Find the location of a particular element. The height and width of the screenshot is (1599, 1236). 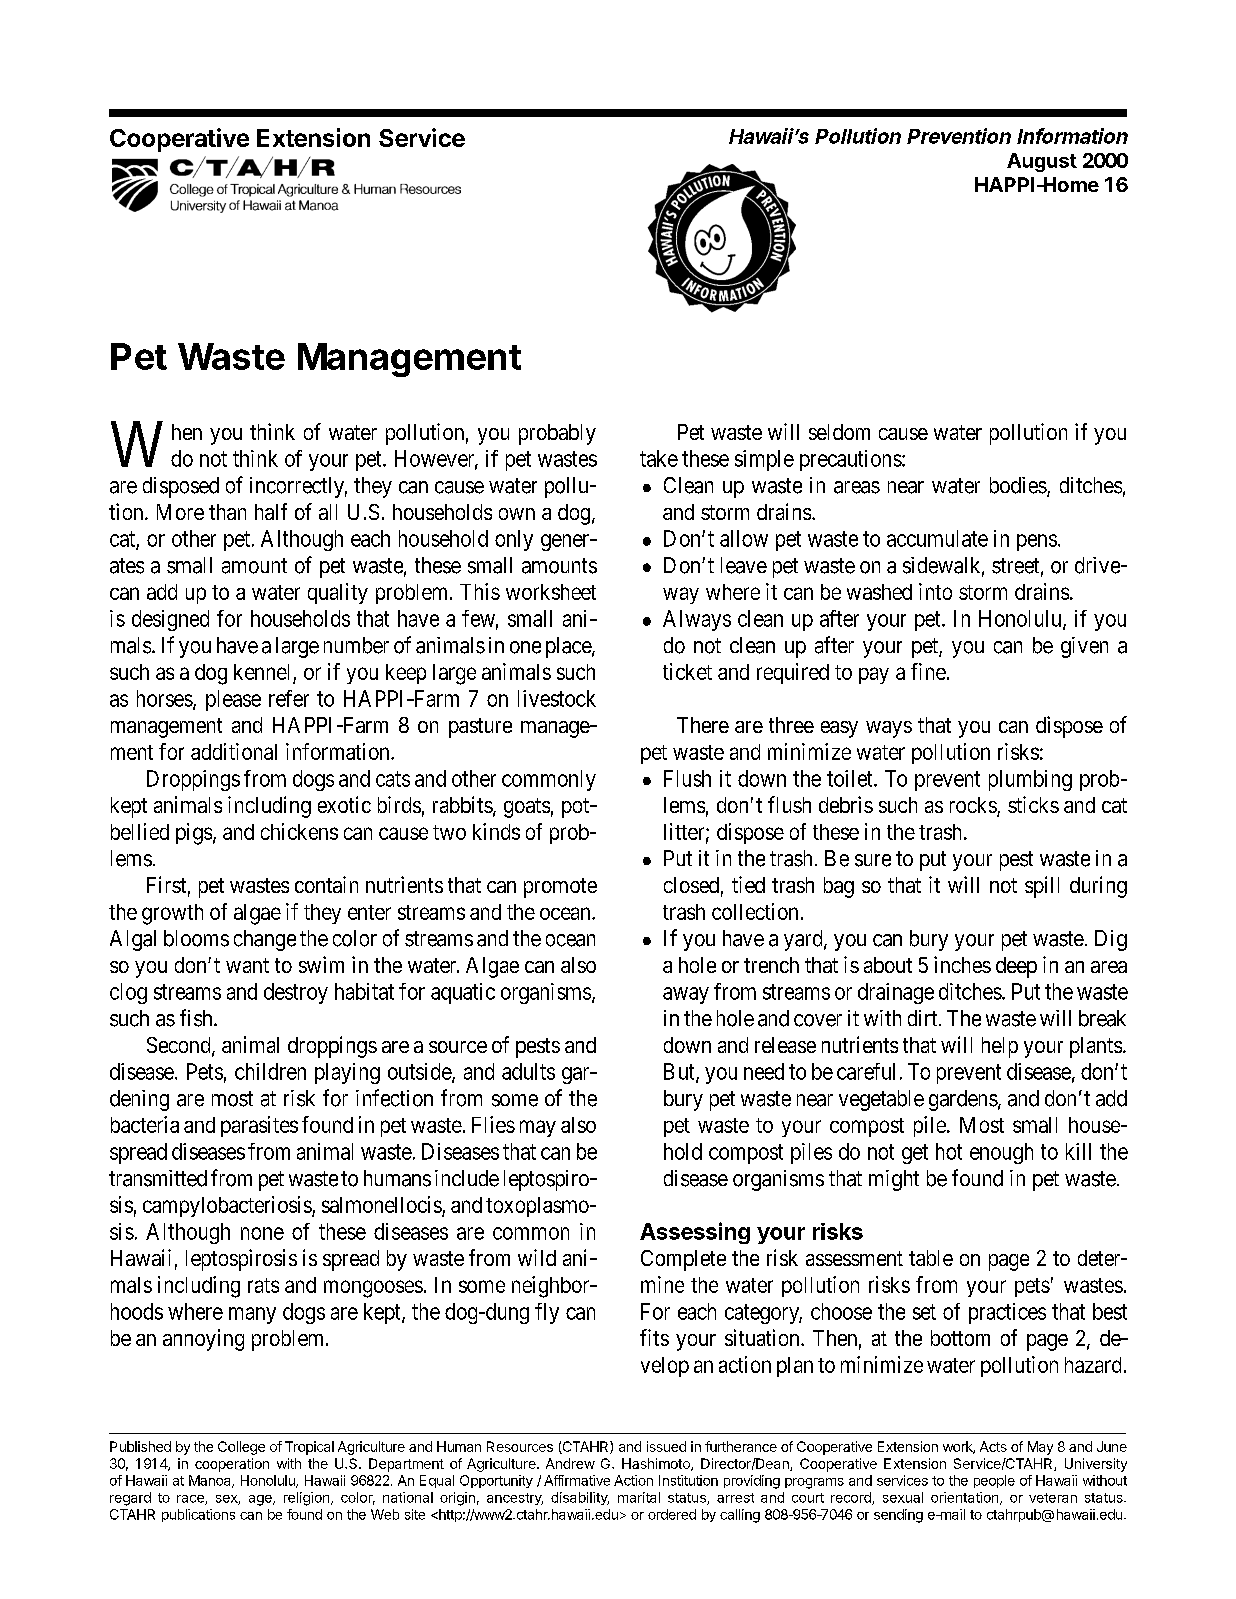

take is located at coordinates (659, 458).
